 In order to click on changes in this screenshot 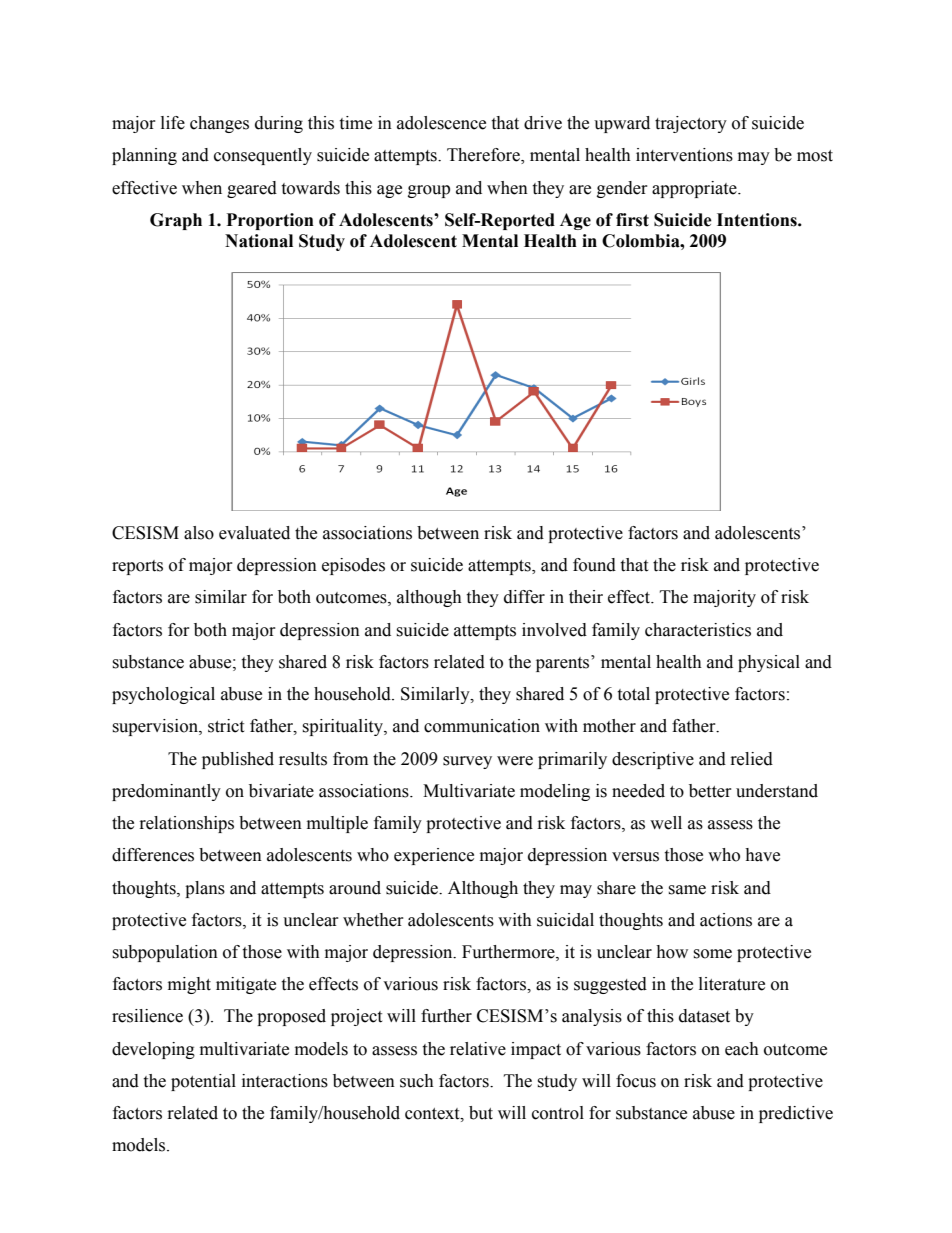, I will do `click(219, 124)`.
